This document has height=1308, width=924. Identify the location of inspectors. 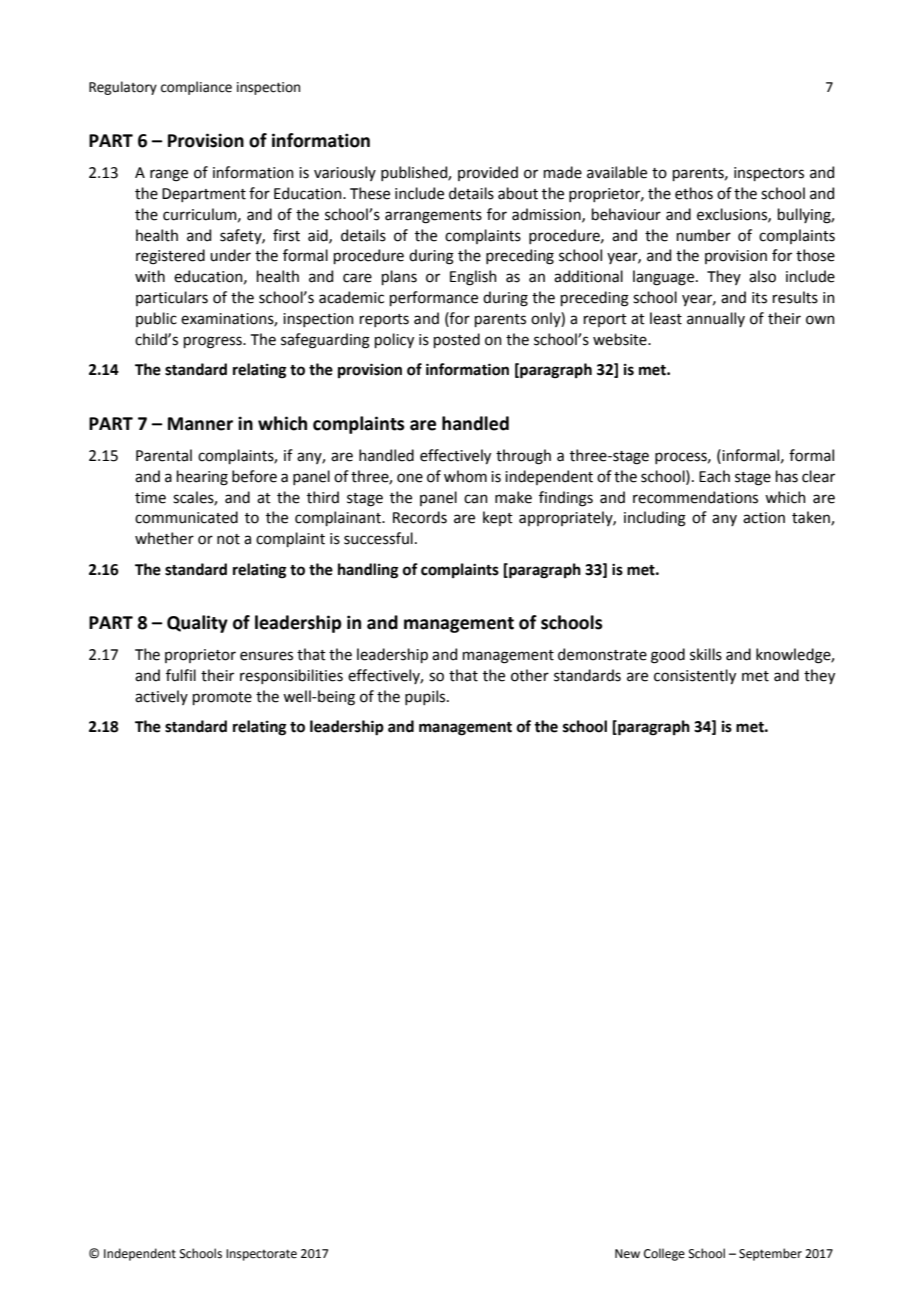
(769, 174).
